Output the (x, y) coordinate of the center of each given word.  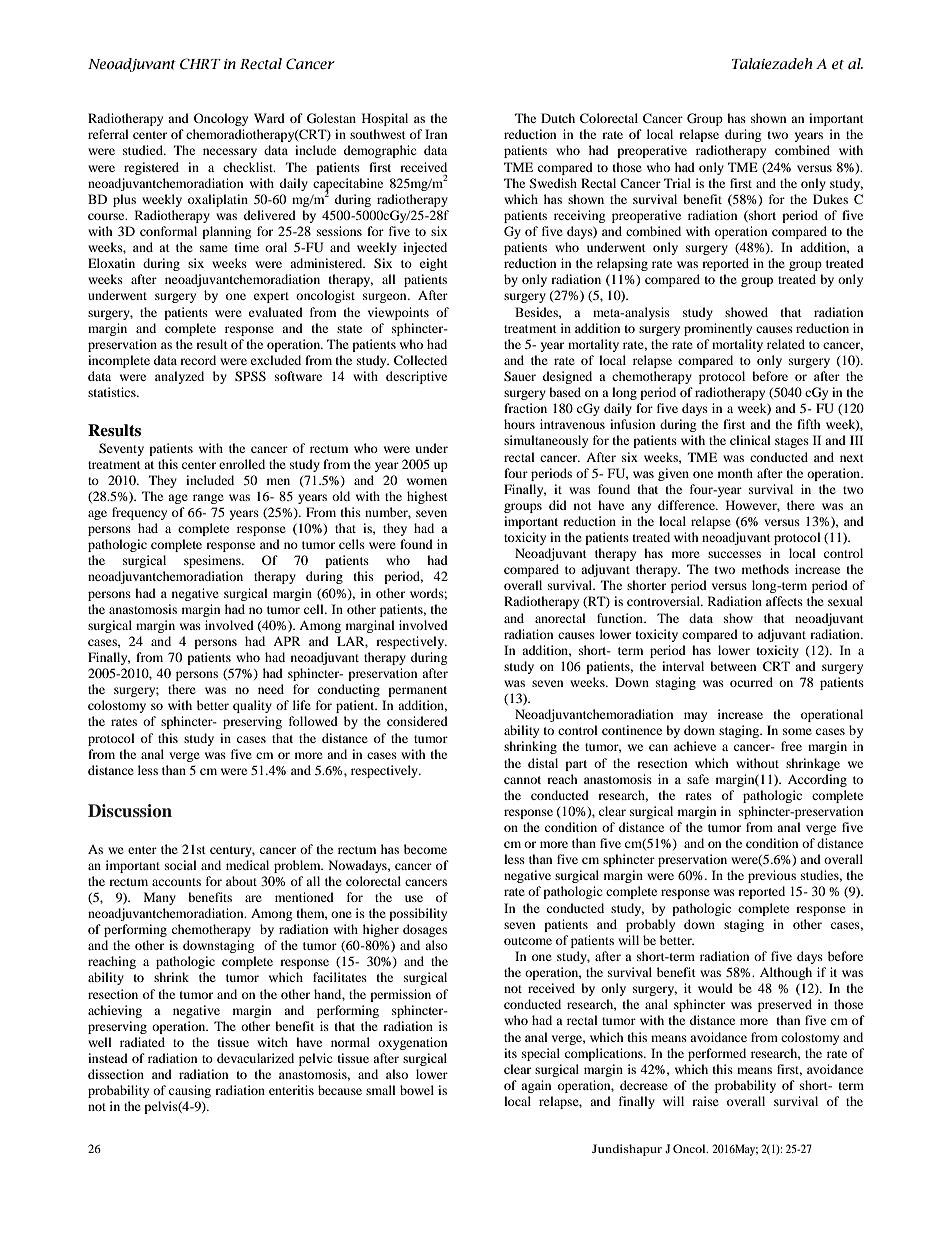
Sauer (520, 376)
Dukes (830, 199)
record (198, 360)
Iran (436, 134)
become (425, 849)
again (536, 1086)
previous (772, 876)
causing (190, 1091)
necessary (230, 153)
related (786, 344)
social (181, 865)
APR (287, 641)
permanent (417, 691)
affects (784, 601)
